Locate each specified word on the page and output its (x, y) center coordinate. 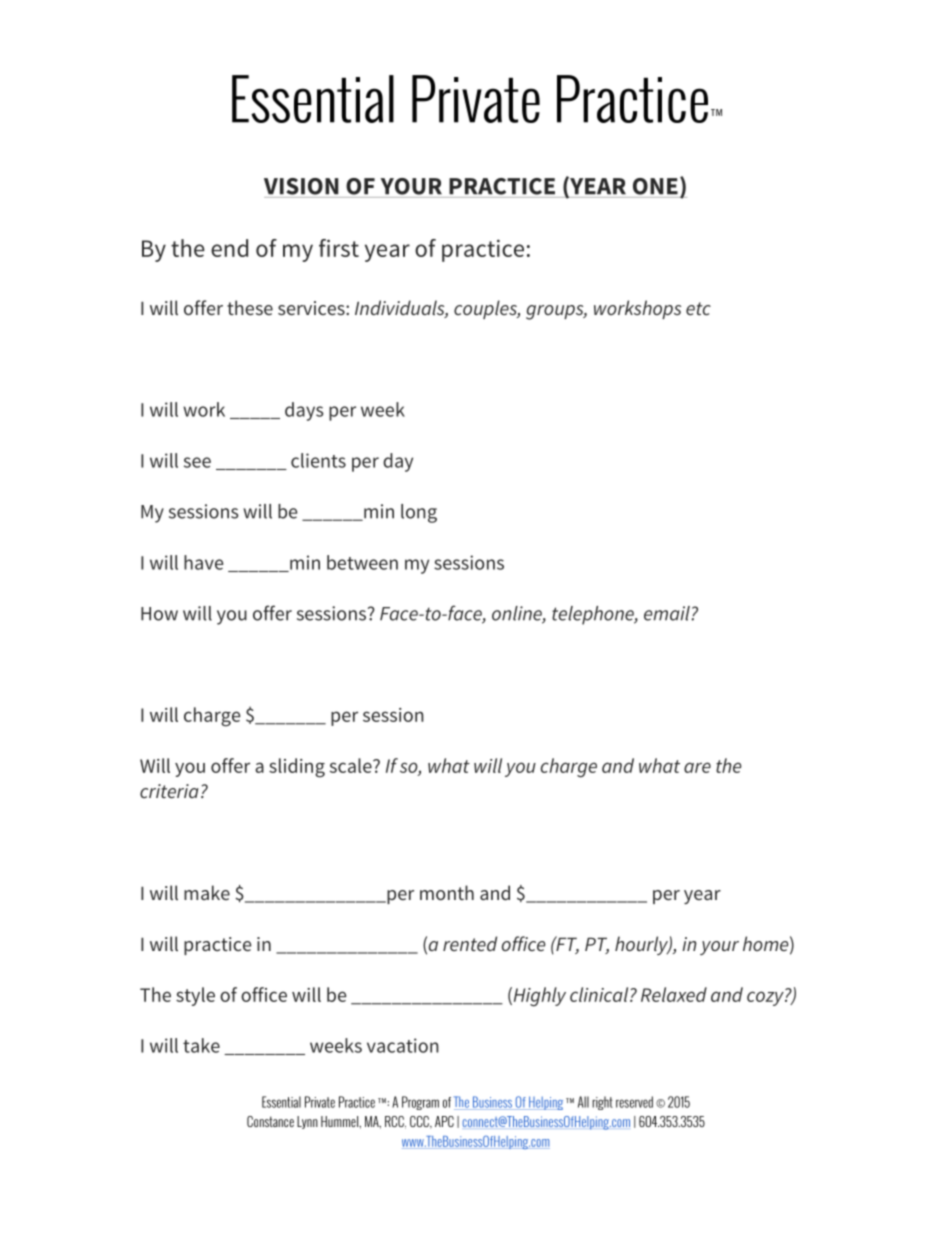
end (229, 248)
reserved (634, 1102)
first (339, 248)
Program (420, 1103)
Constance (270, 1121)
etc (698, 308)
